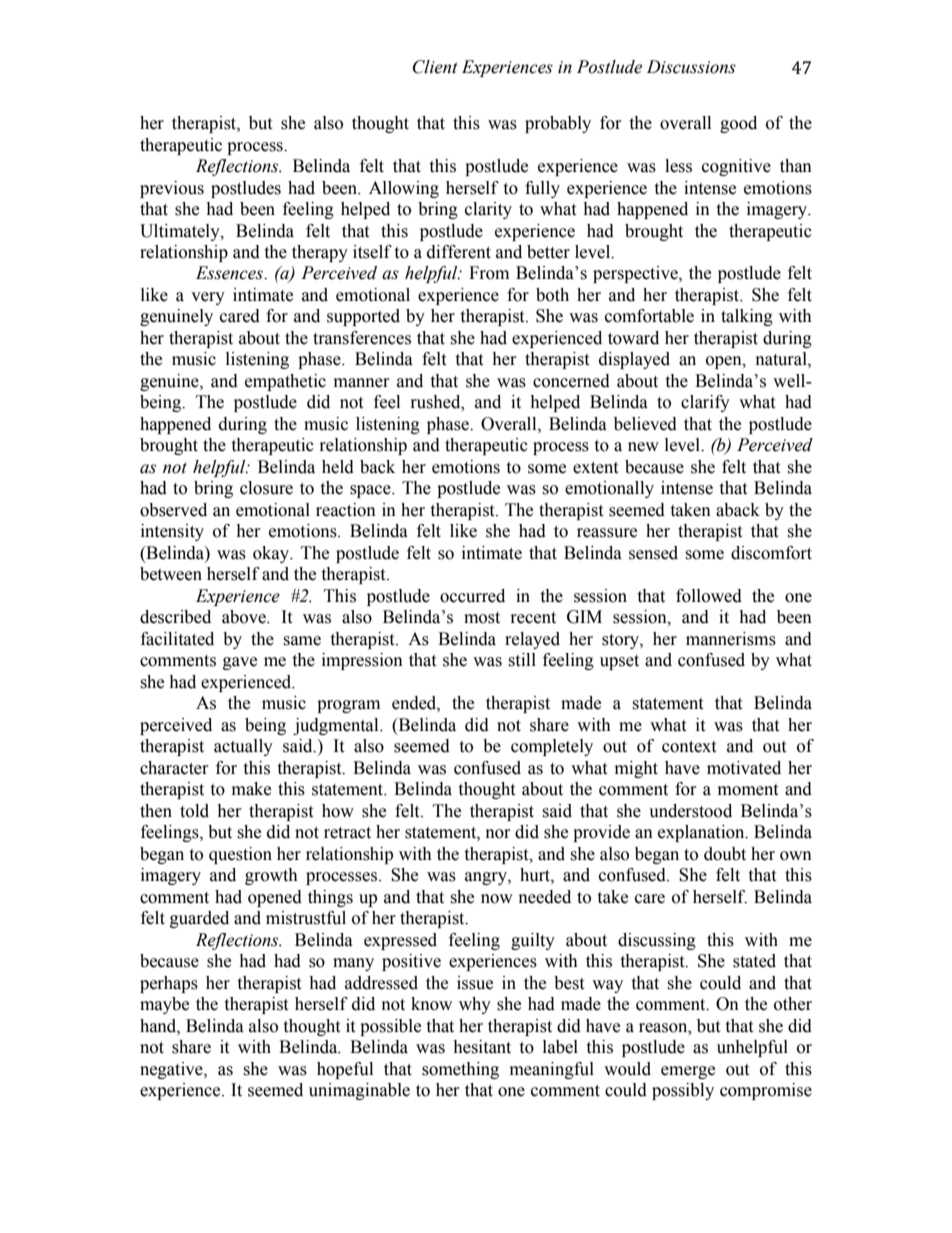 This image has height=1233, width=952. I want to click on empathetic, so click(285, 382).
